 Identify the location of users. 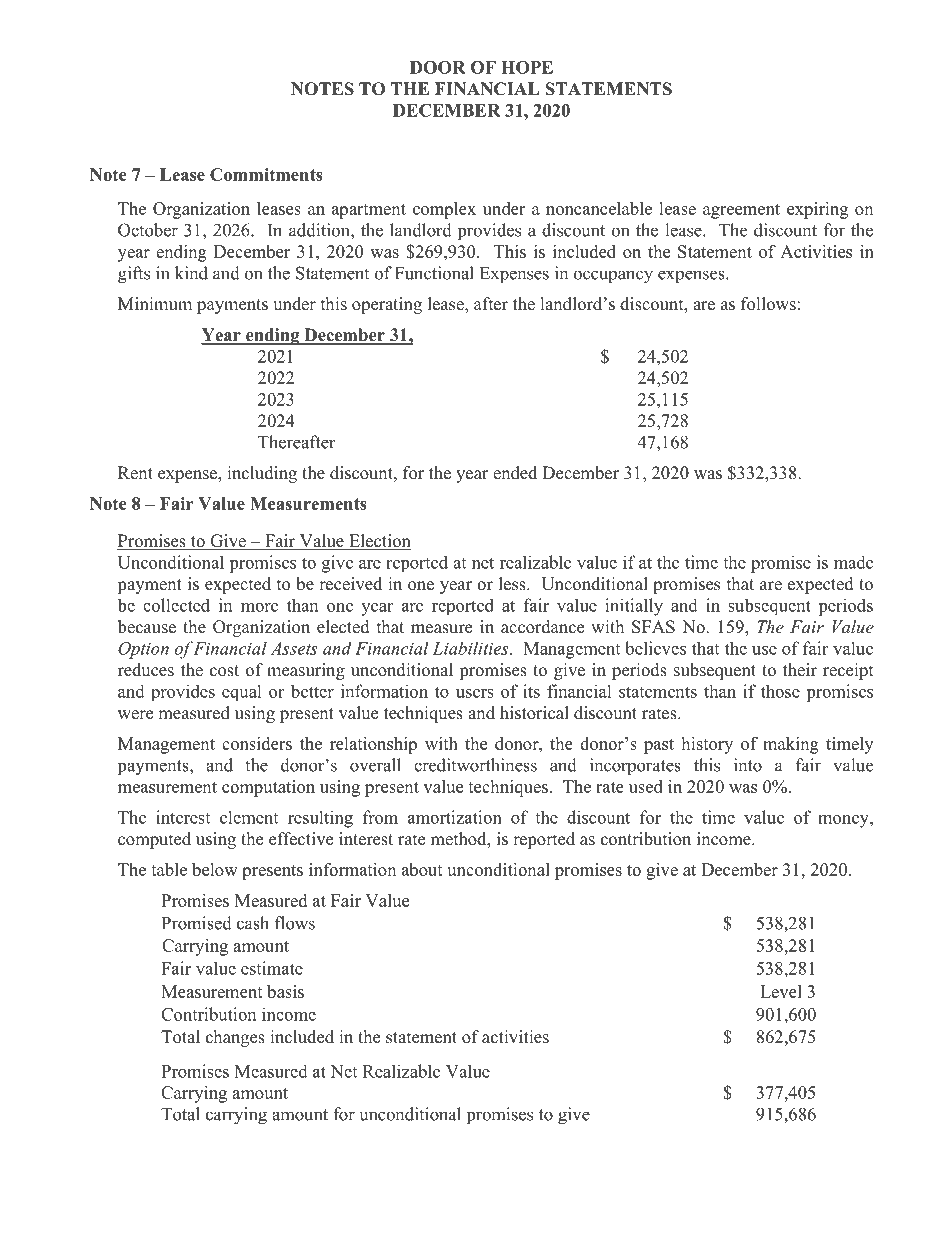
(475, 693).
